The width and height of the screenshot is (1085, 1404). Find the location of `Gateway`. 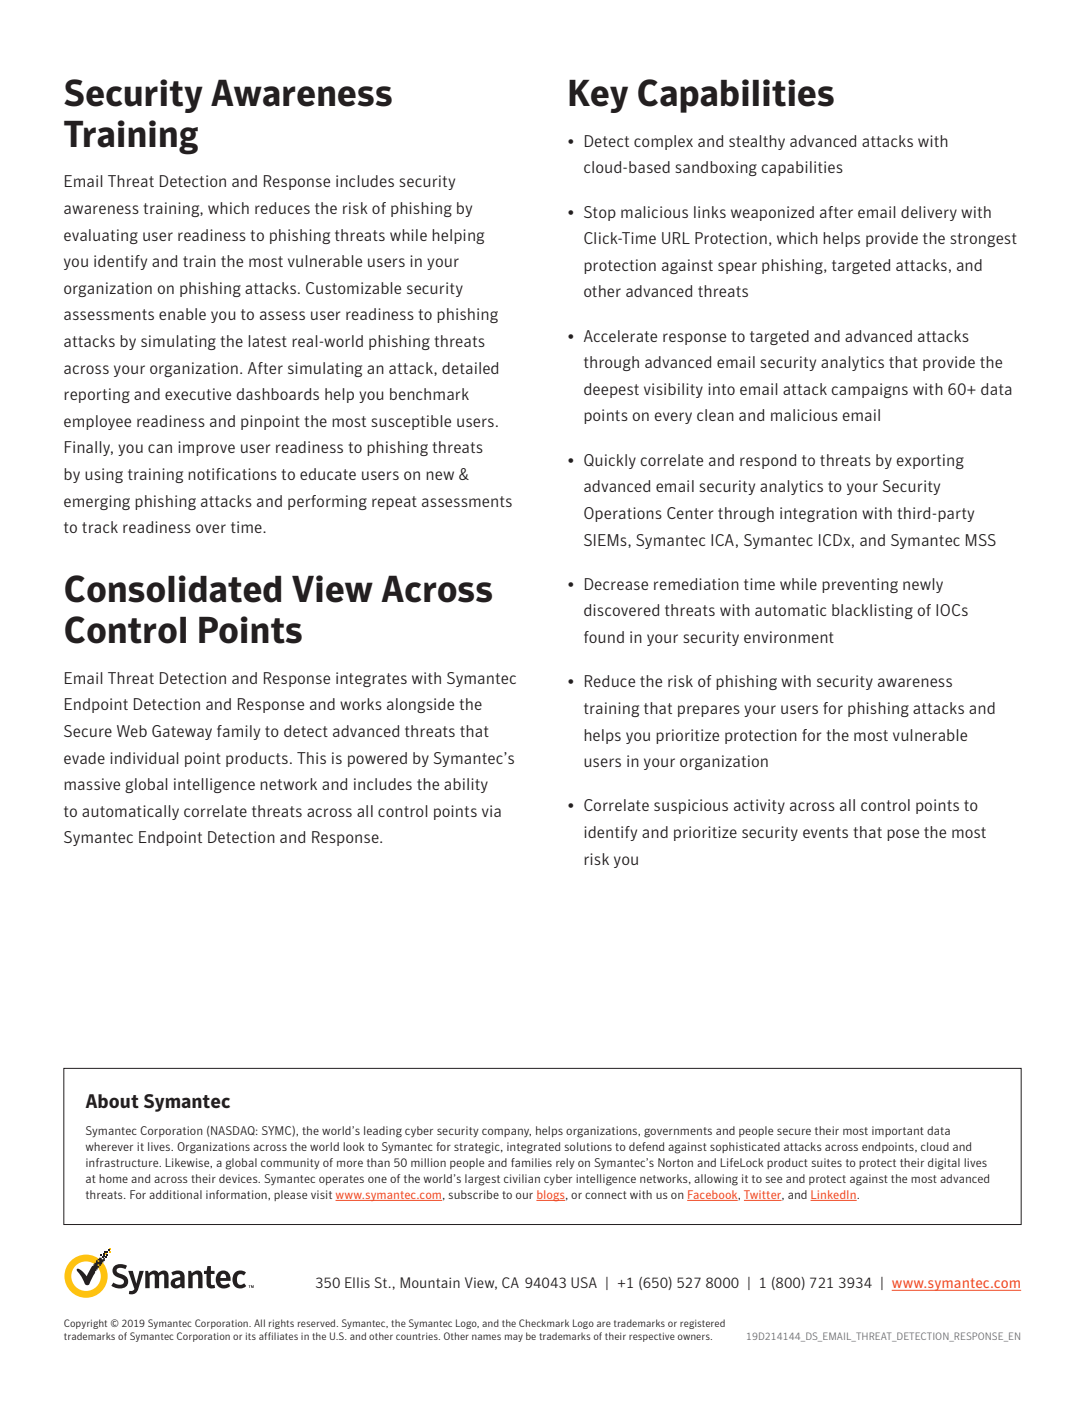

Gateway is located at coordinates (182, 732).
